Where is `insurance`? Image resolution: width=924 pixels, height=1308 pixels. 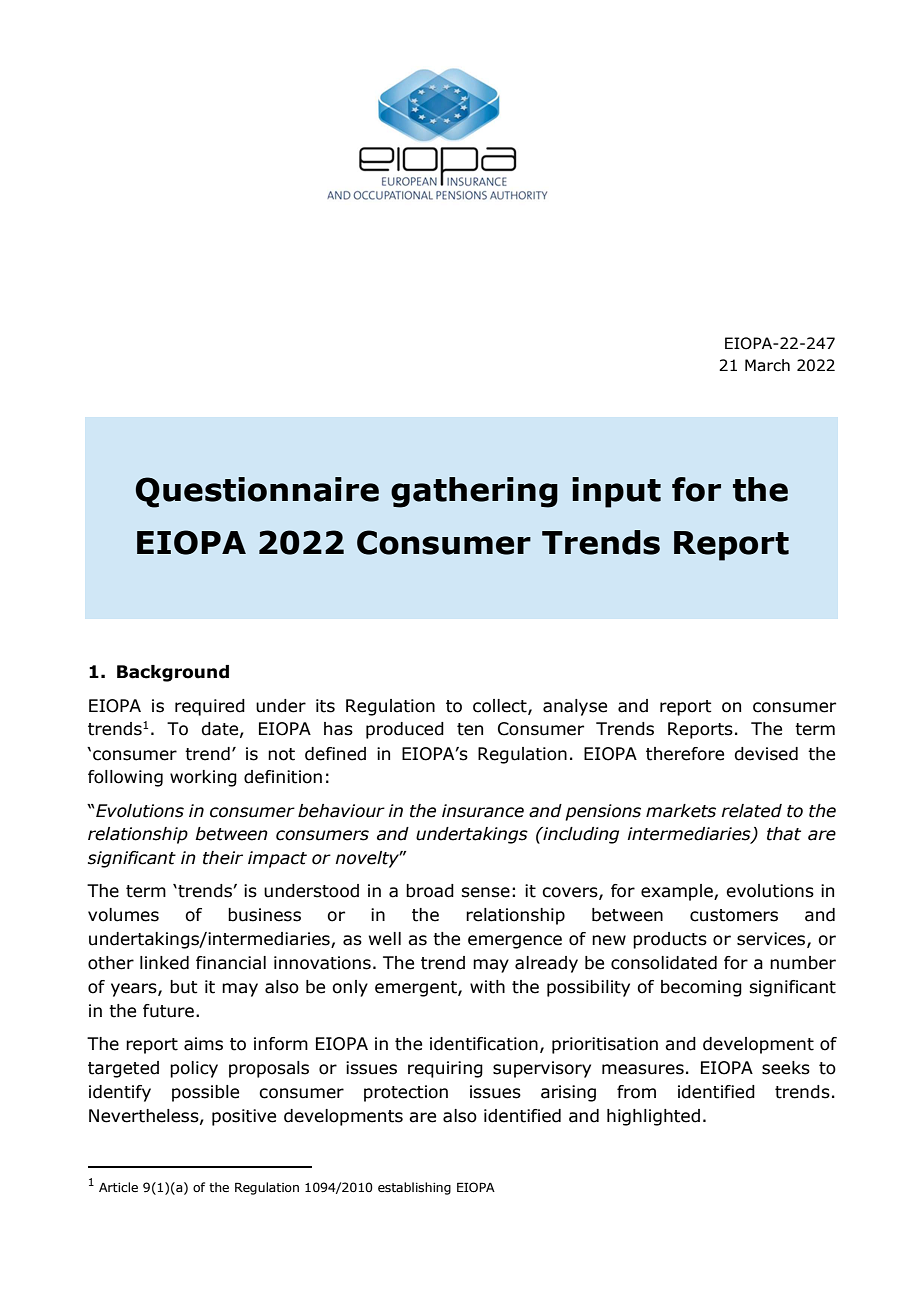
insurance is located at coordinates (483, 811).
